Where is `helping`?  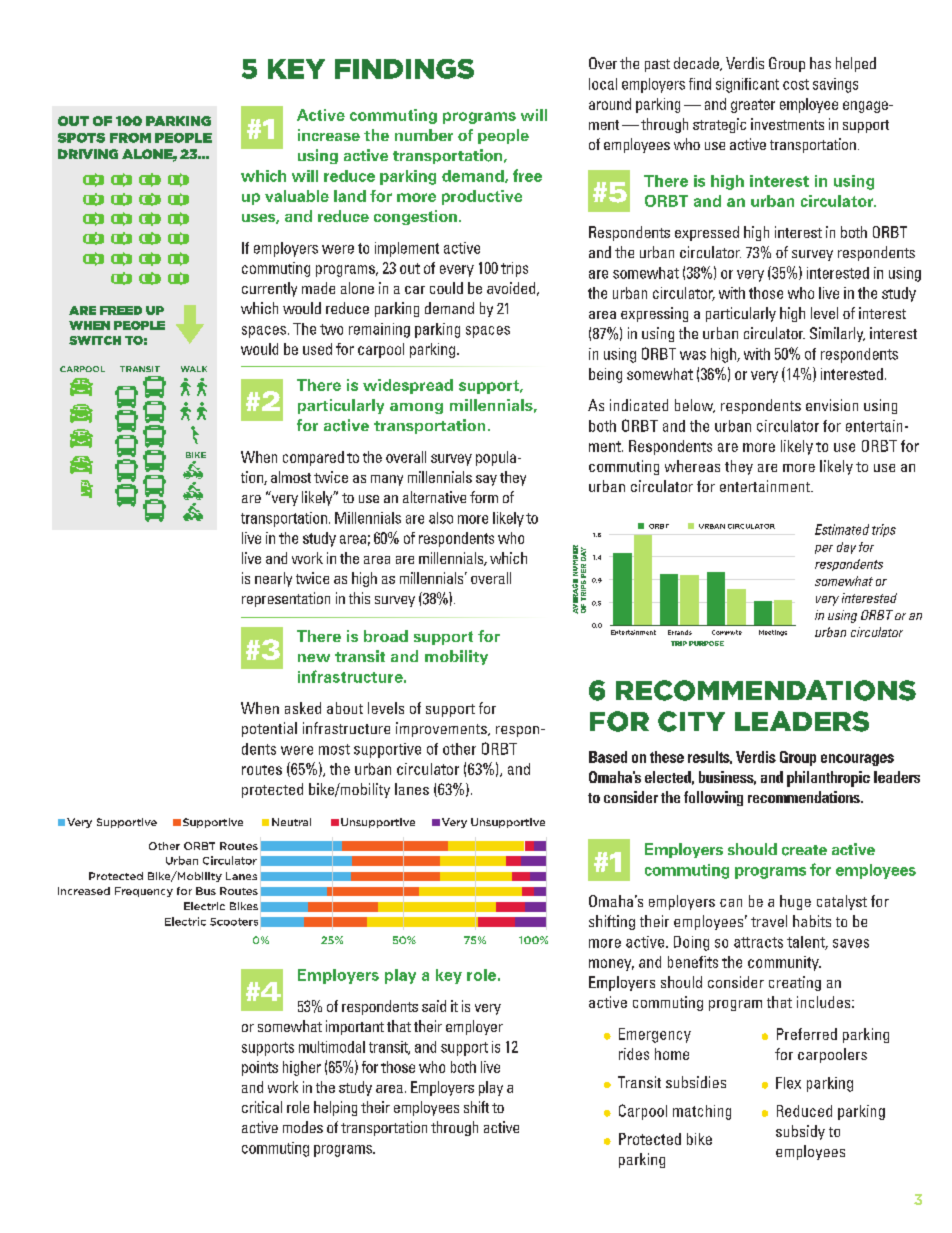 helping is located at coordinates (335, 1108).
